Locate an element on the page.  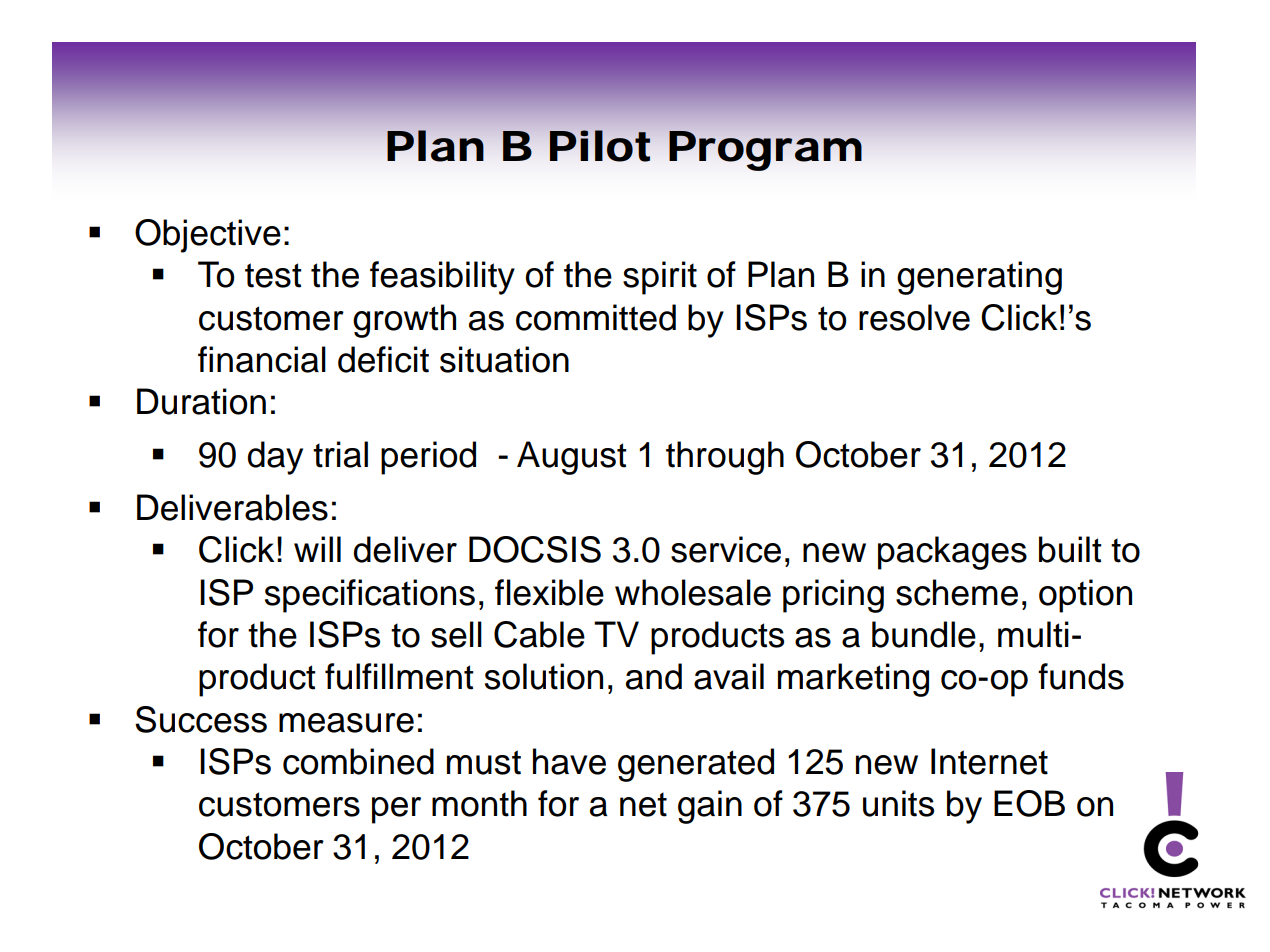
generating is located at coordinates (979, 278).
